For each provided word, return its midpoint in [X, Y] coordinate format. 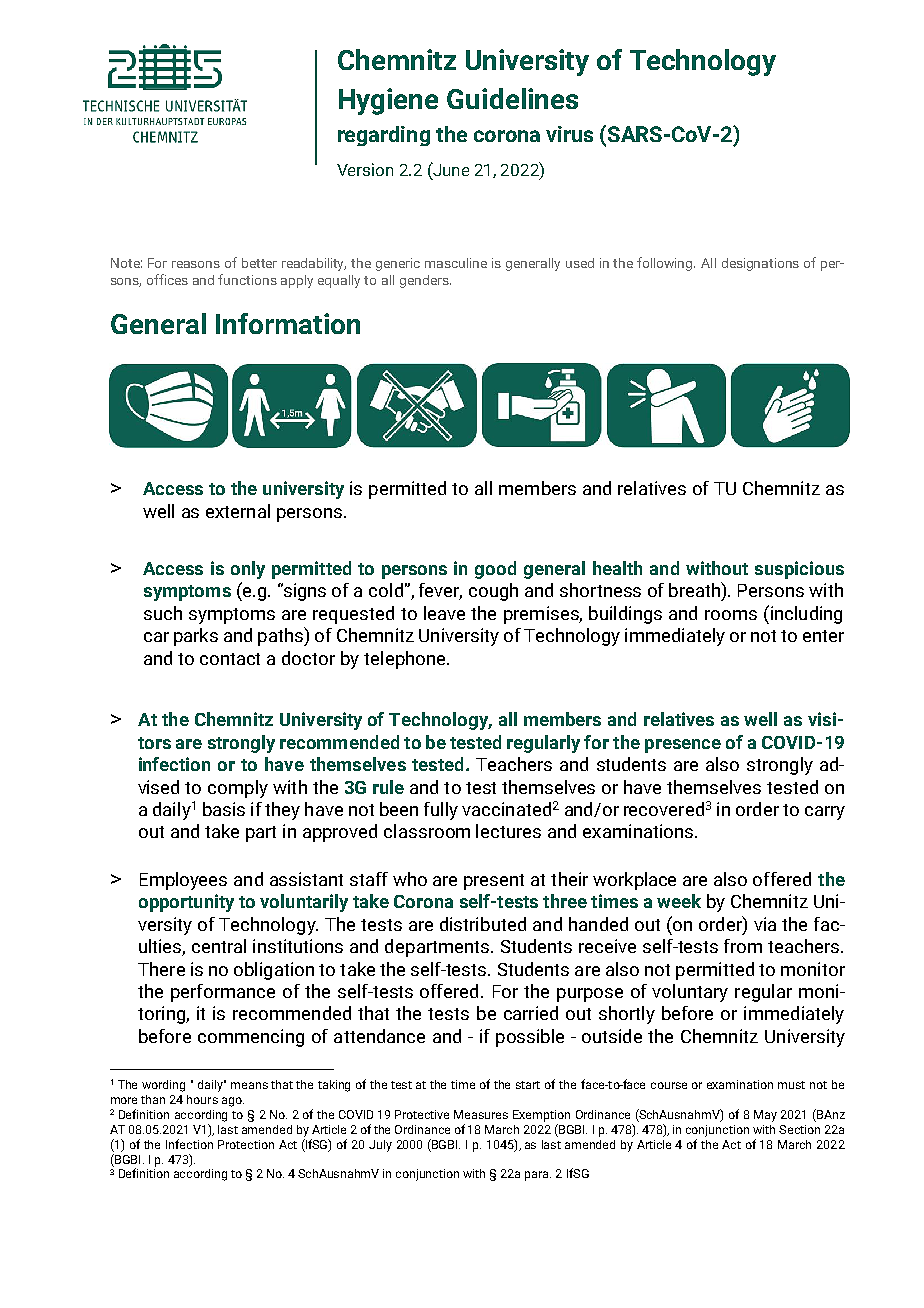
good [495, 570]
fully [441, 811]
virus [569, 134]
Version [365, 169]
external [238, 511]
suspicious [799, 570]
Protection [246, 1144]
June [450, 169]
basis [224, 809]
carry [825, 813]
